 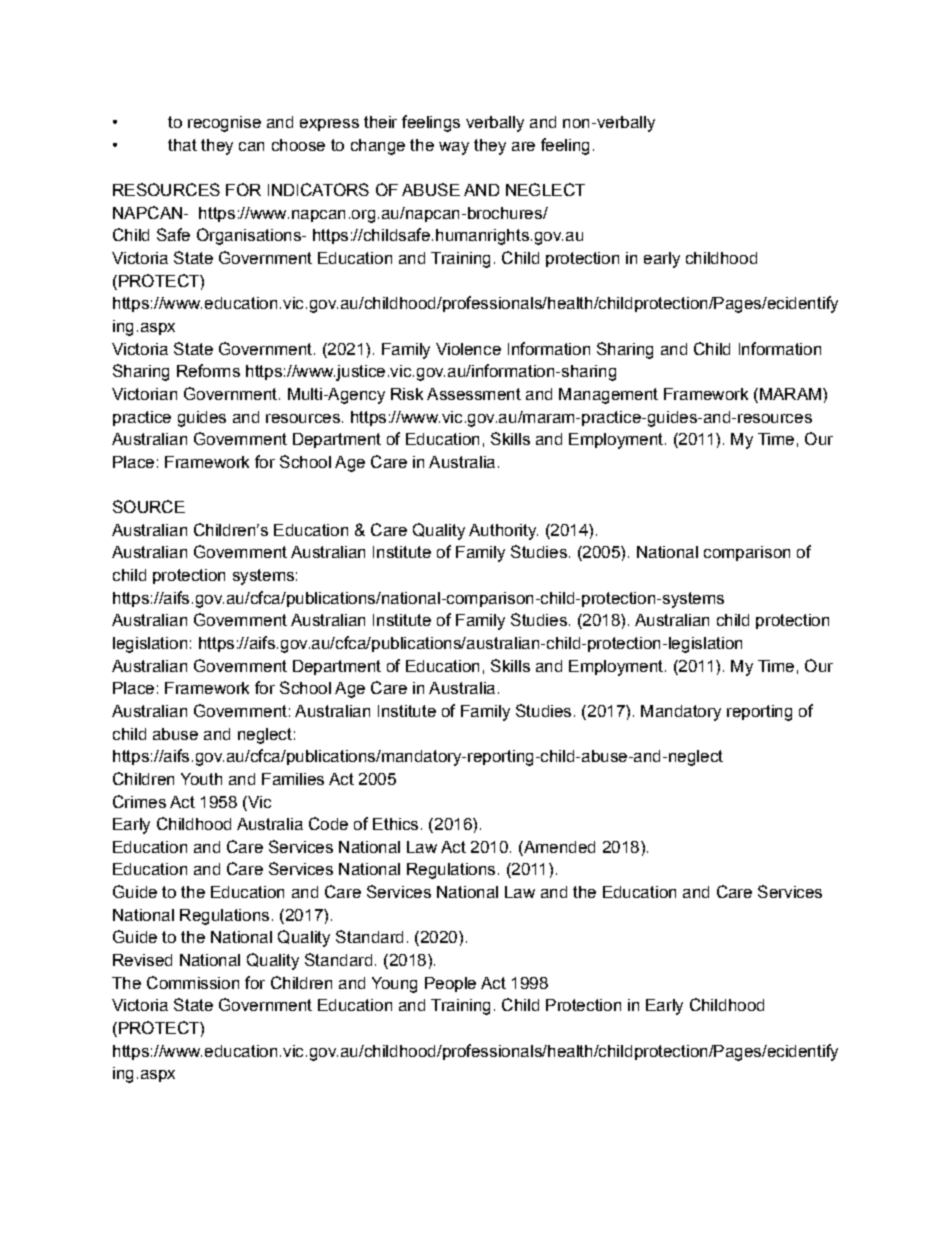 What do you see at coordinates (454, 148) in the document?
I see `way` at bounding box center [454, 148].
